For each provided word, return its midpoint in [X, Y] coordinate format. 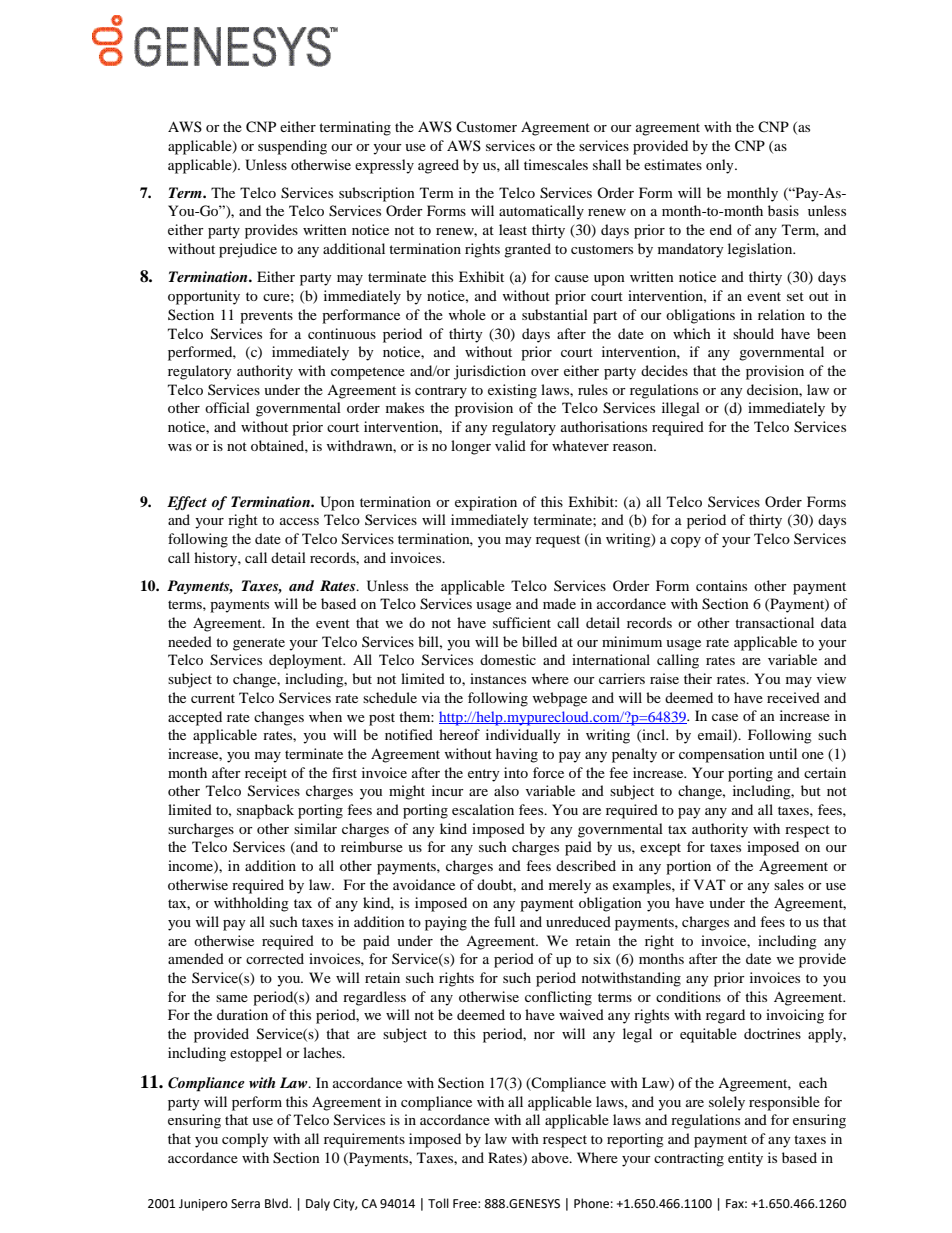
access [299, 521]
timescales [556, 164]
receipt [266, 774]
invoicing [795, 1016]
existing [512, 391]
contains [721, 585]
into [516, 772]
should [753, 333]
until [783, 753]
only [721, 166]
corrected [275, 958]
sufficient [522, 622]
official [227, 407]
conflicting [558, 998]
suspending [292, 147]
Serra [245, 1204]
